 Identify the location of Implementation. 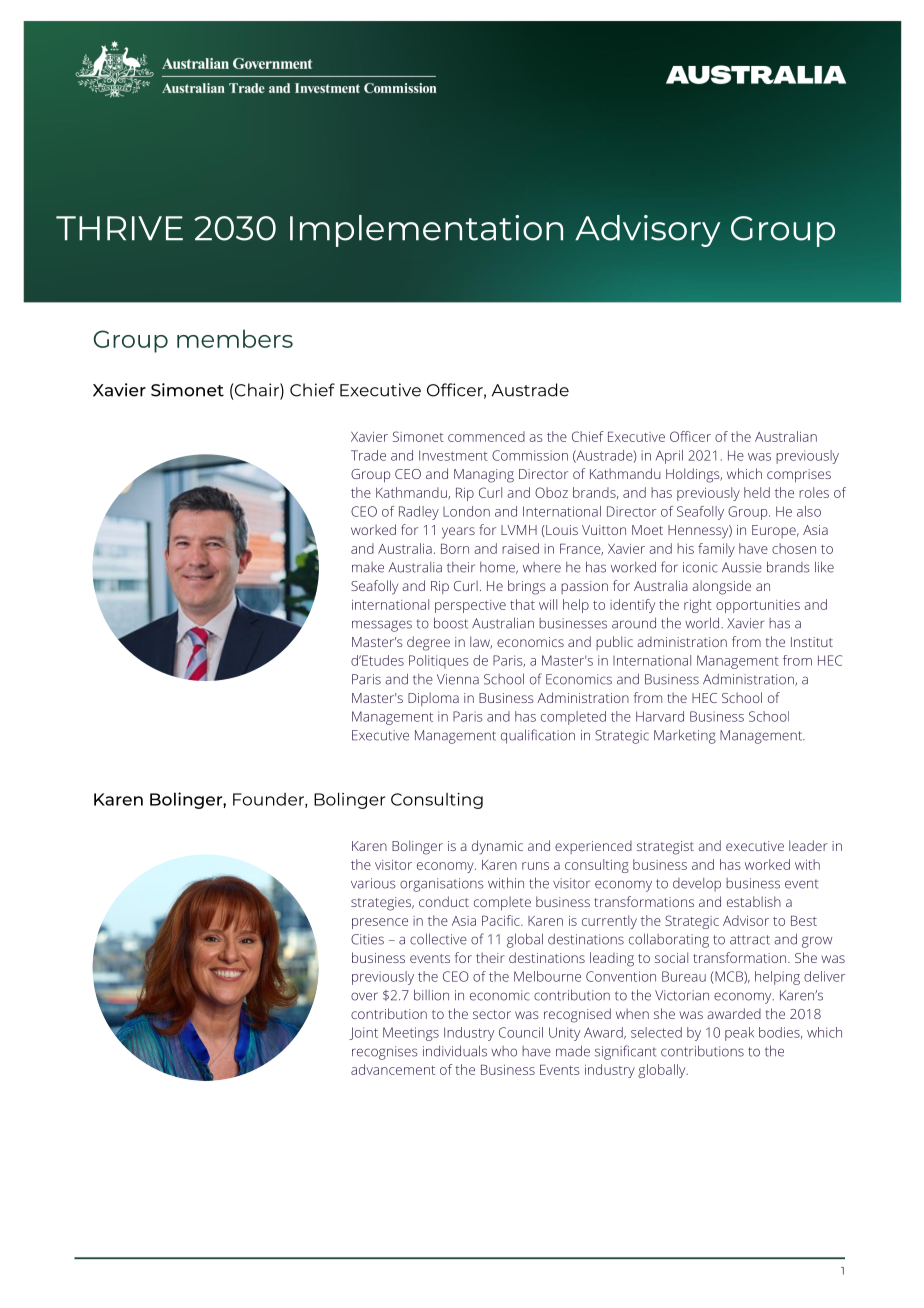
(426, 231).
